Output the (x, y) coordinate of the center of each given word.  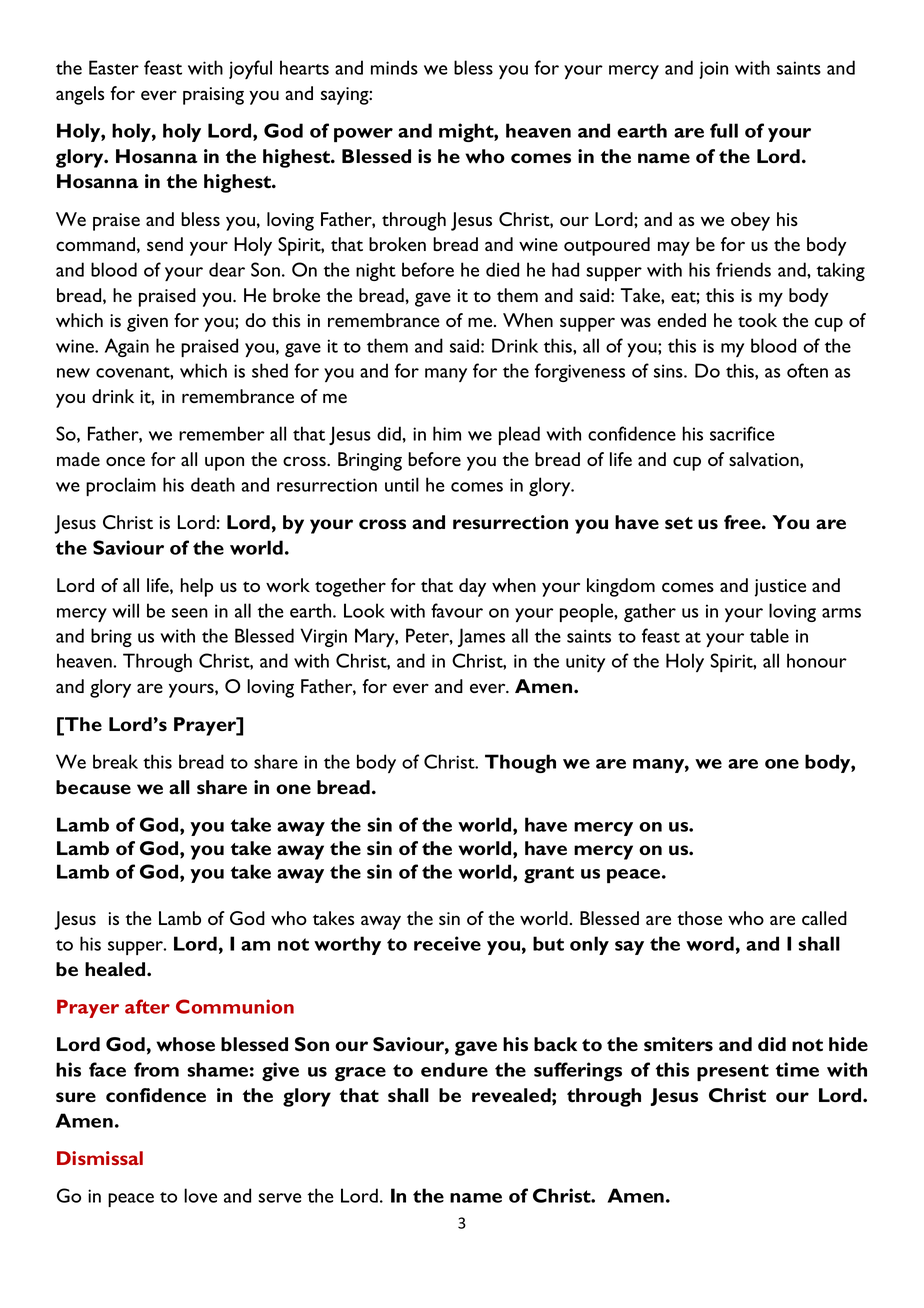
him (447, 433)
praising (213, 96)
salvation (765, 459)
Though (520, 763)
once (125, 461)
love (200, 1195)
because (93, 787)
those (699, 918)
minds (394, 67)
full (724, 130)
